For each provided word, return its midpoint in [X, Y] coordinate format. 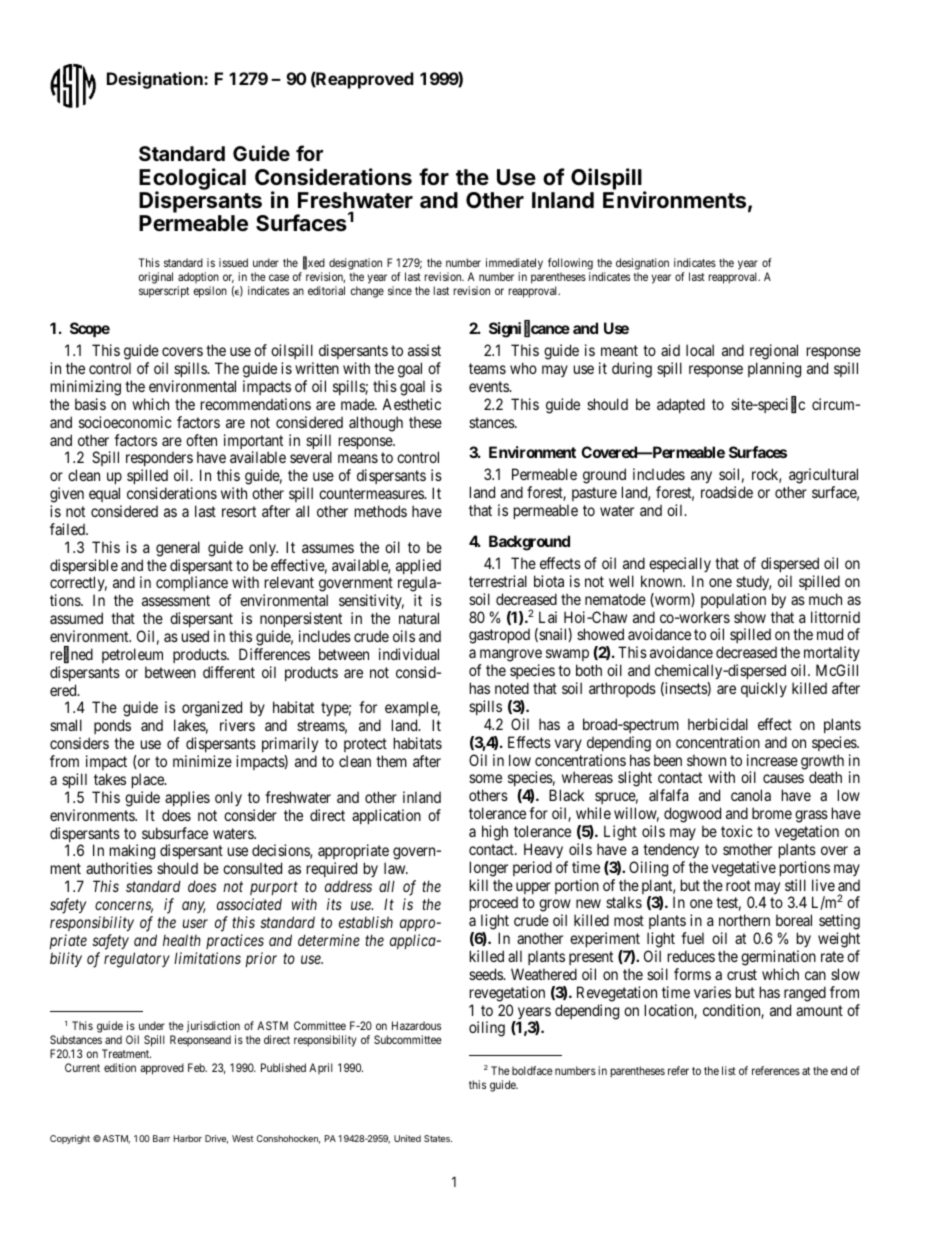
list [729, 1070]
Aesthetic [411, 404]
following [570, 265]
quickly [764, 689]
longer [489, 869]
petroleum [132, 655]
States [438, 1138]
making [132, 853]
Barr [161, 1138]
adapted [681, 405]
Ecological [192, 180]
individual [409, 654]
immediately [514, 265]
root [738, 885]
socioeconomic [125, 422]
